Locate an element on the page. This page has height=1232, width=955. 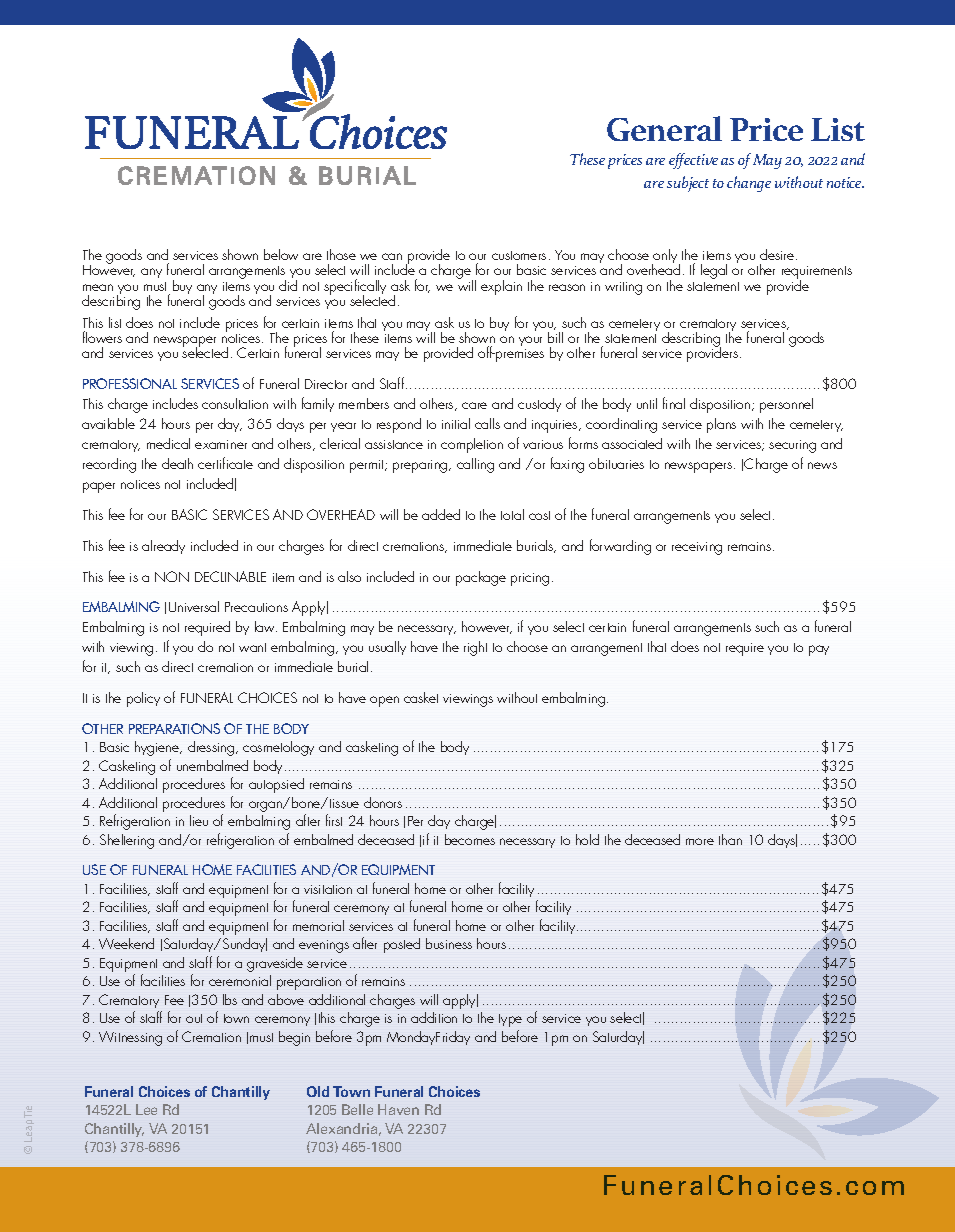
Lee is located at coordinates (146, 1109).
